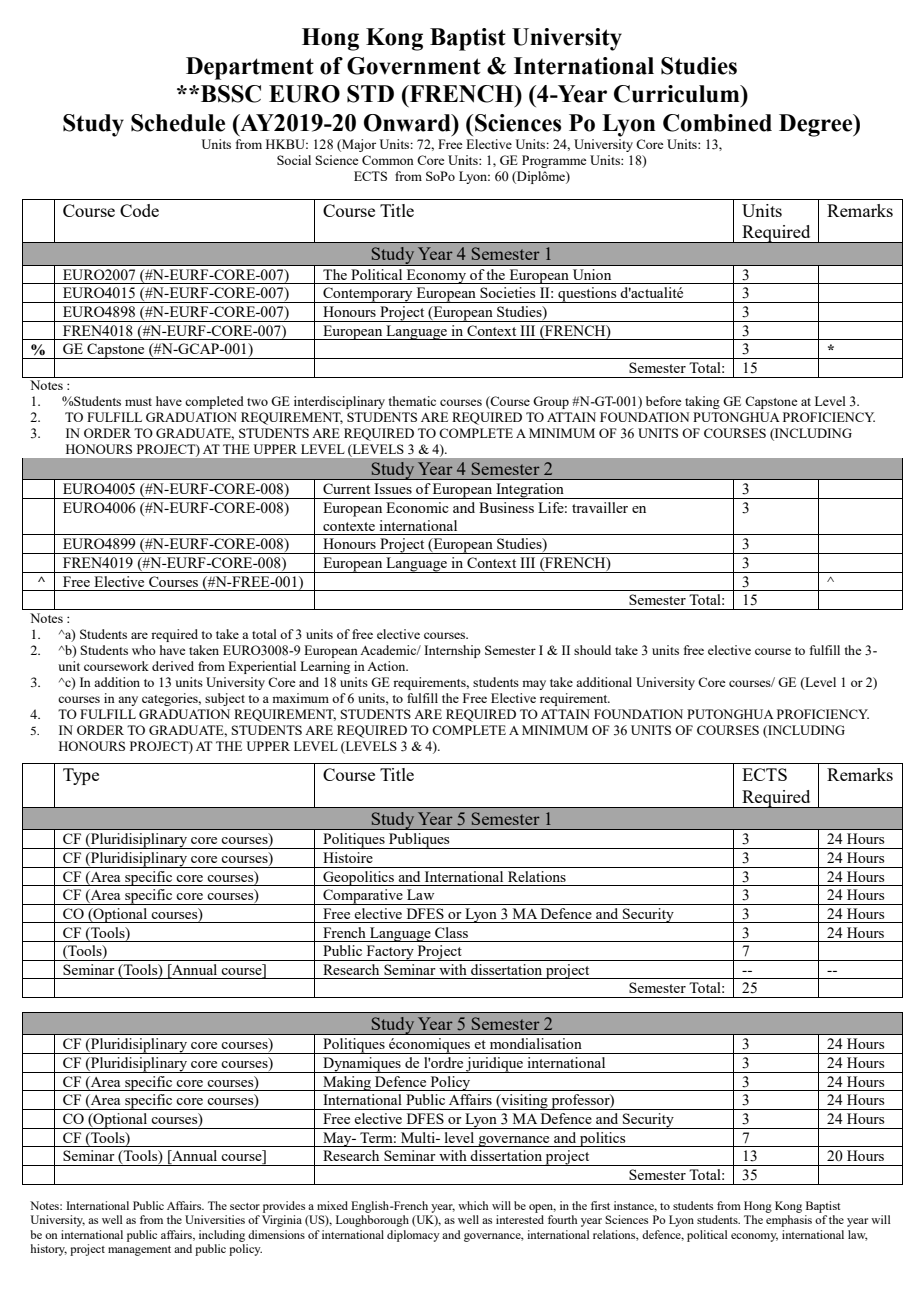 The image size is (924, 1308). I want to click on Schedule, so click(178, 123).
